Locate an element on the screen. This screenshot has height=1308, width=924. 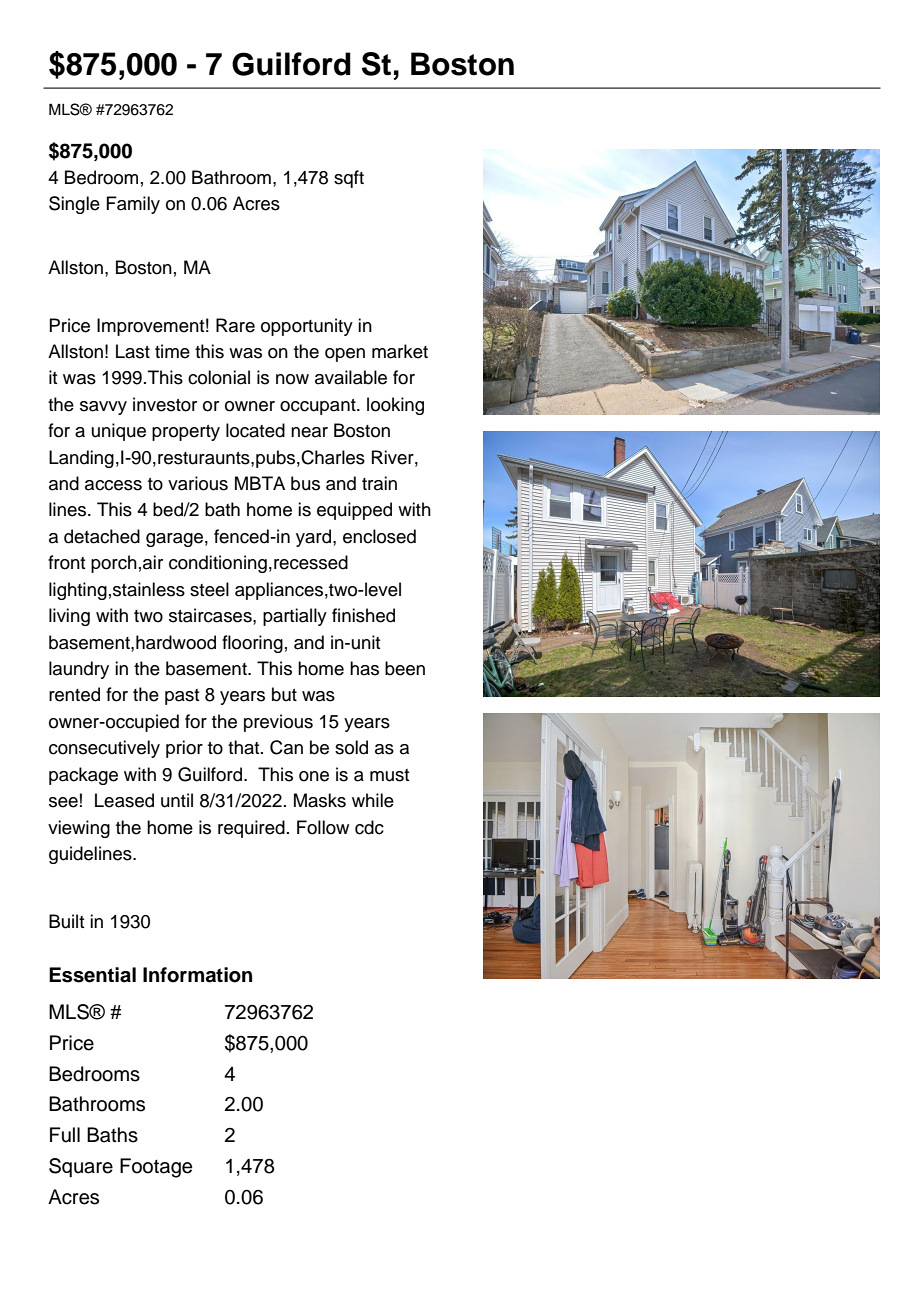
cdc is located at coordinates (369, 827).
